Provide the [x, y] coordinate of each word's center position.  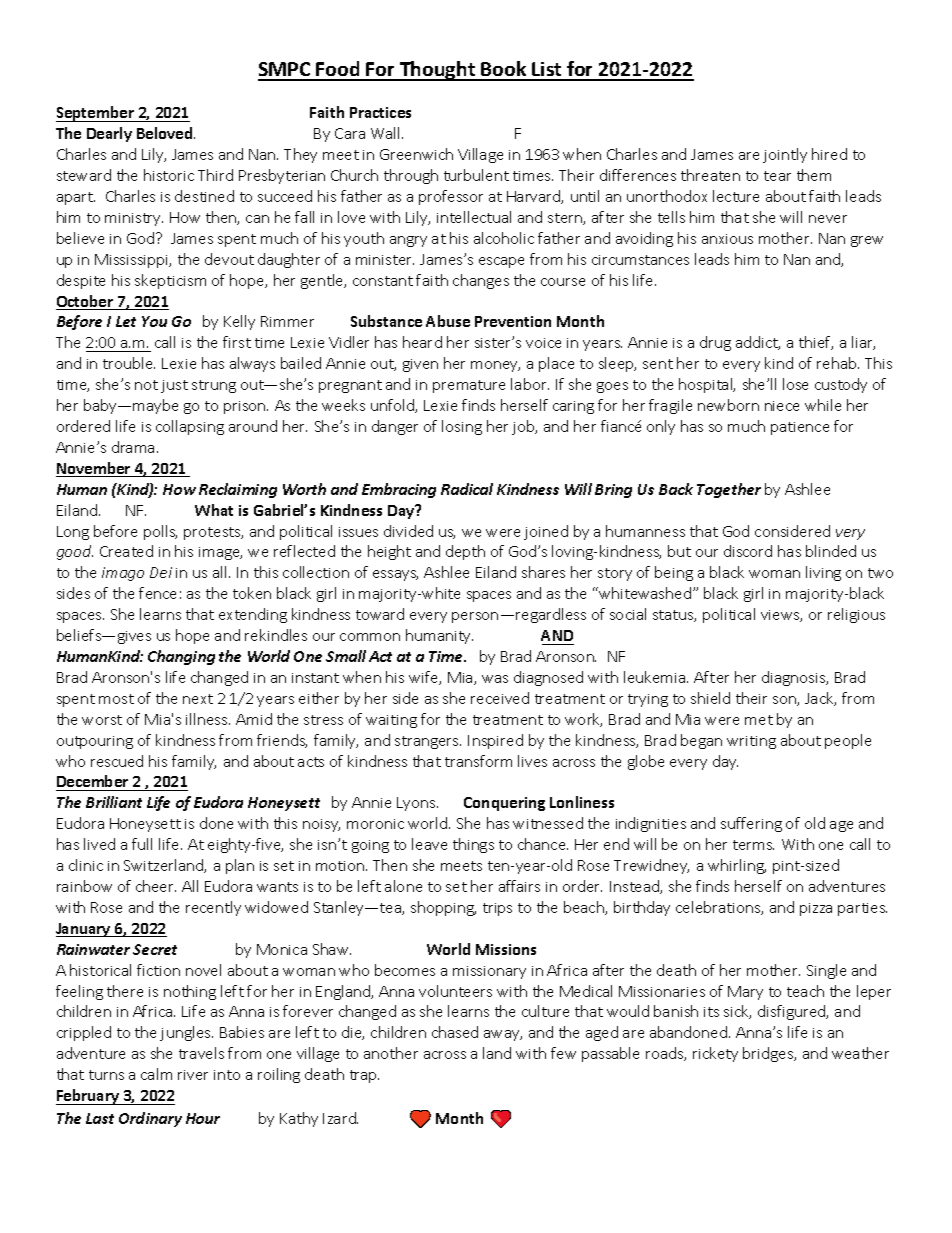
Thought [437, 71]
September [96, 114]
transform [478, 761]
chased [455, 1032]
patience [800, 428]
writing [751, 742]
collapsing [190, 427]
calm [156, 1074]
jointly [785, 155]
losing [462, 427]
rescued [117, 761]
